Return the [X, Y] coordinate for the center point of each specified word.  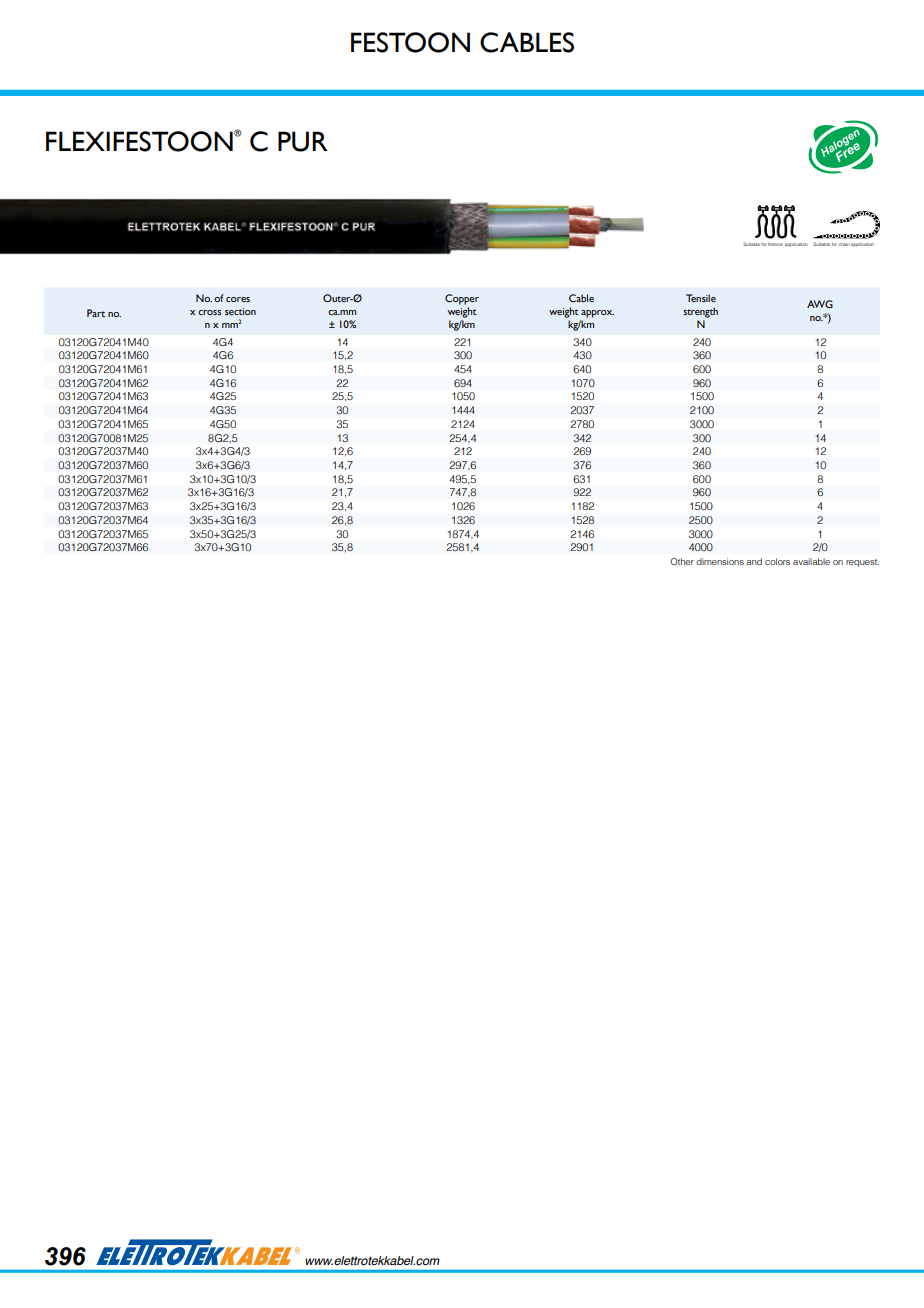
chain [844, 244]
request [862, 563]
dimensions [720, 561]
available [811, 561]
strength [700, 312]
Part [96, 313]
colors [777, 561]
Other [682, 561]
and [754, 561]
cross [209, 312]
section [240, 311]
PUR [303, 141]
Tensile [701, 298]
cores [238, 299]
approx [597, 314]
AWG [820, 304]
